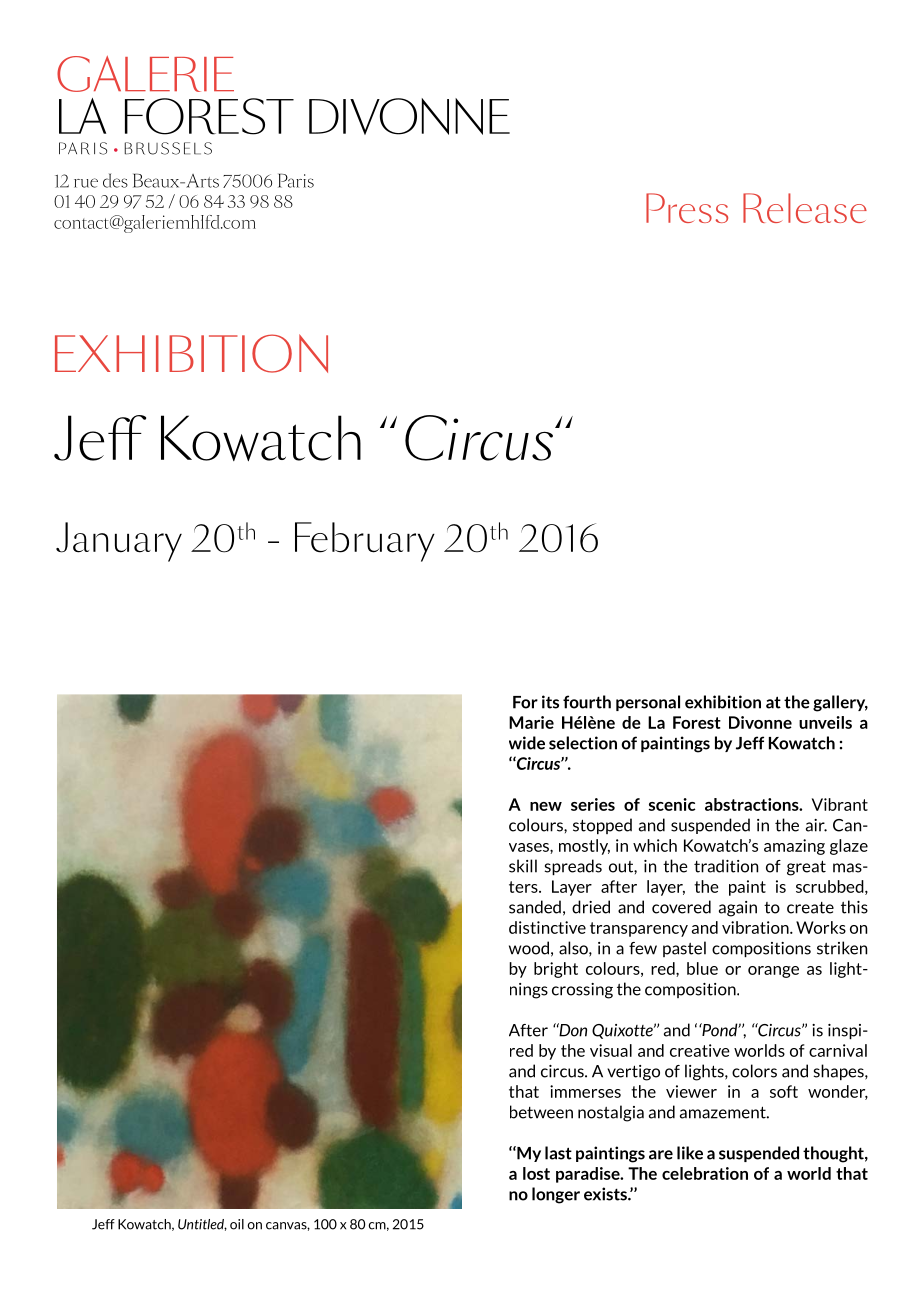 This screenshot has height=1308, width=924. What do you see at coordinates (115, 180) in the screenshot?
I see `des` at bounding box center [115, 180].
